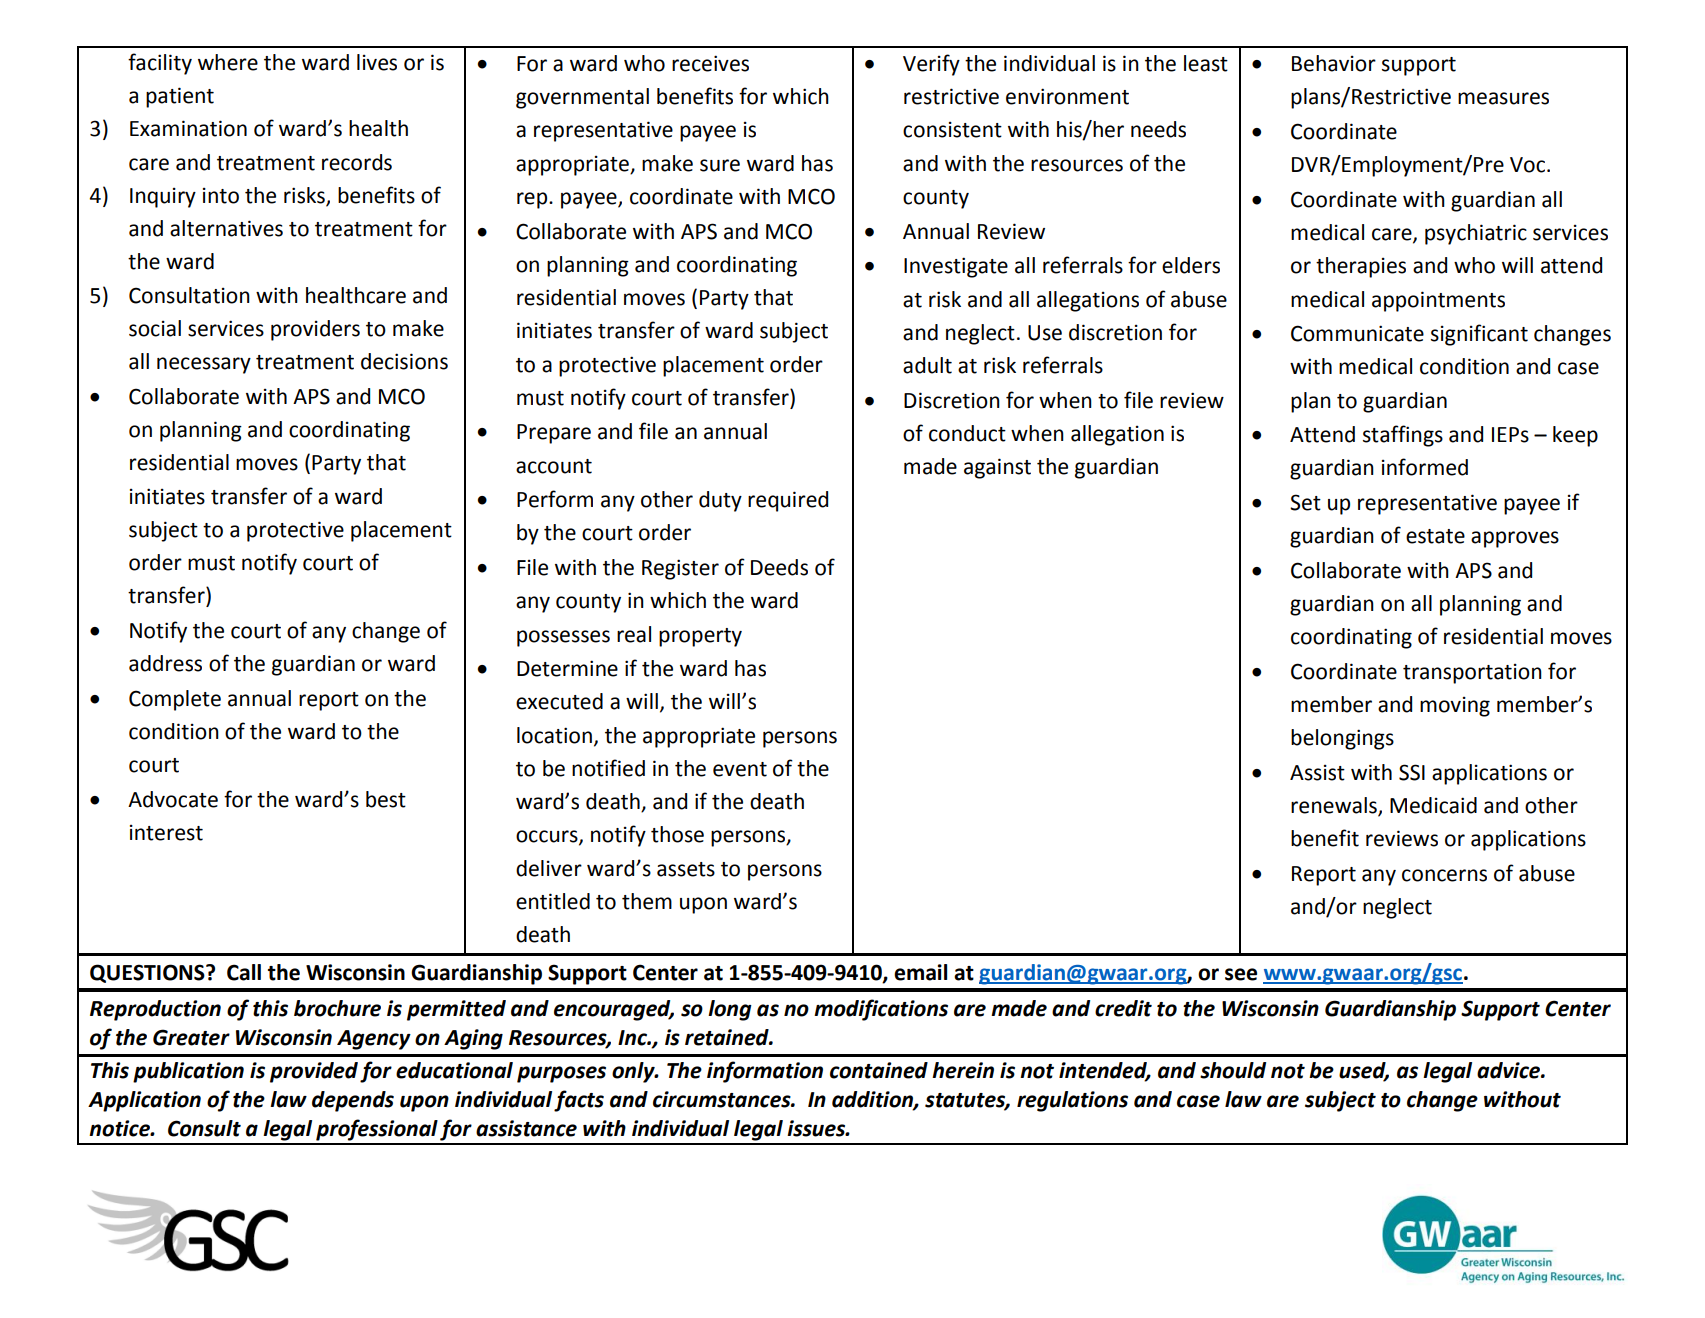  Describe the element at coordinates (1433, 805) in the page. I see `Medicaid` at that location.
